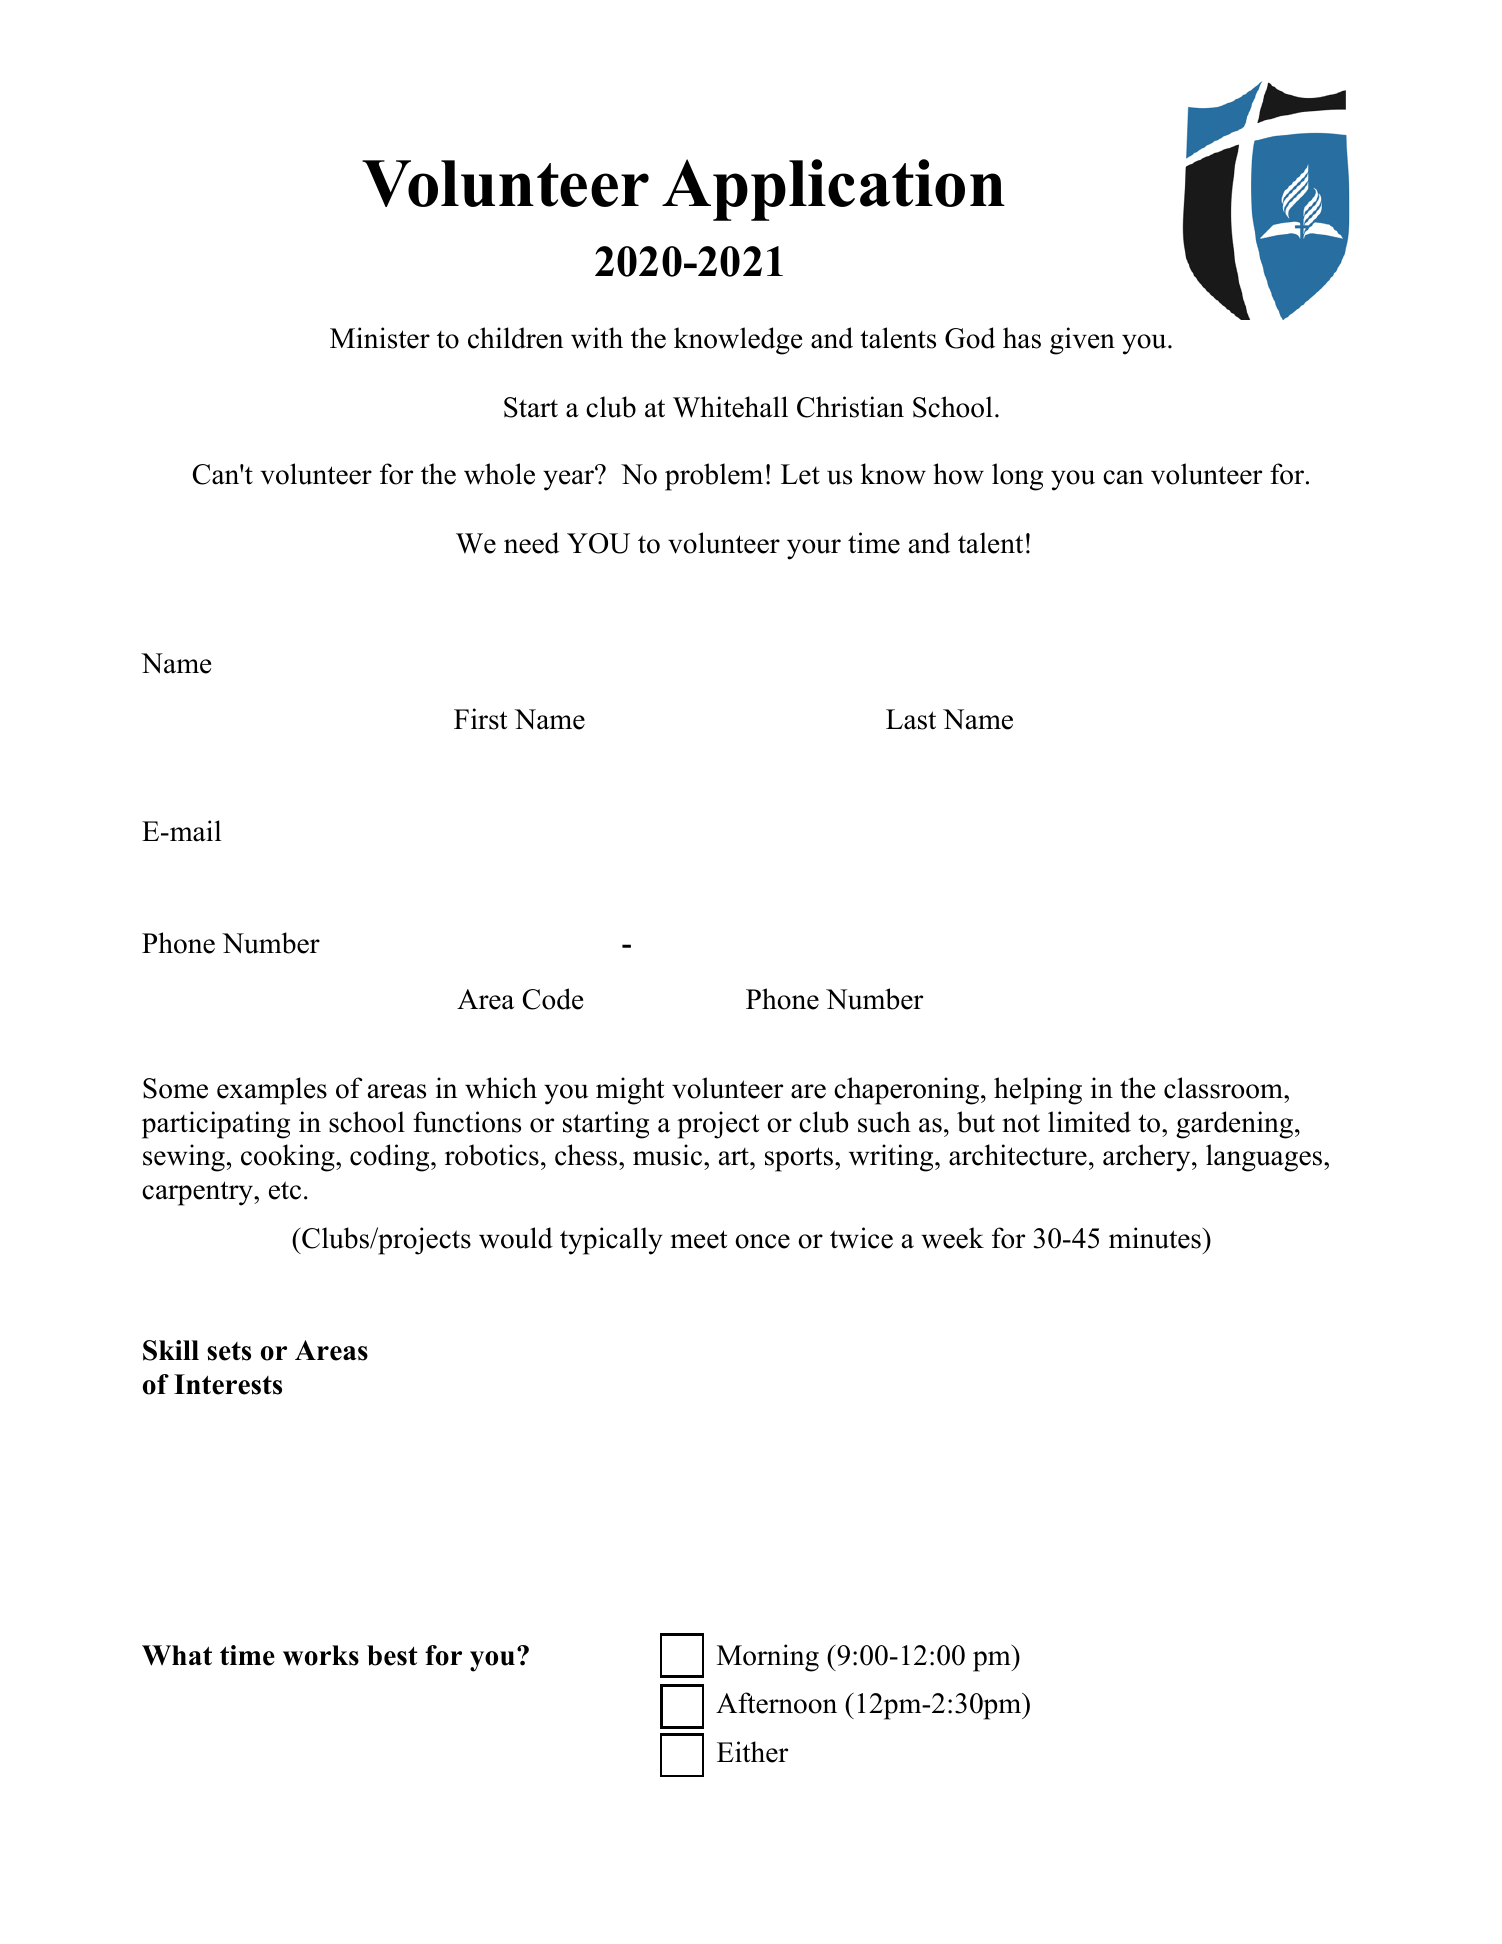 The image size is (1502, 1944). What do you see at coordinates (1017, 477) in the image?
I see `long` at bounding box center [1017, 477].
